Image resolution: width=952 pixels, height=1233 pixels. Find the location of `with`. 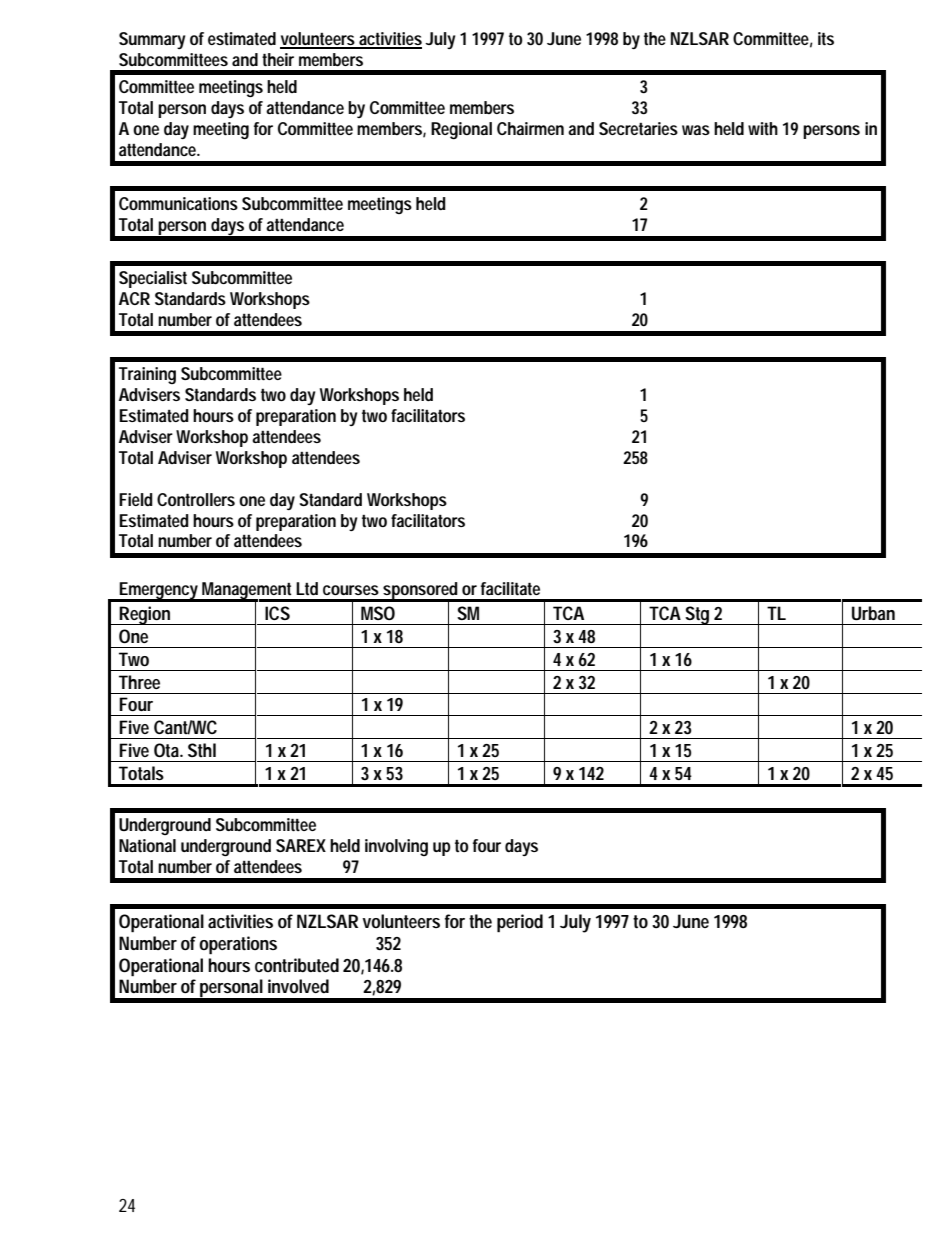

with is located at coordinates (763, 128).
